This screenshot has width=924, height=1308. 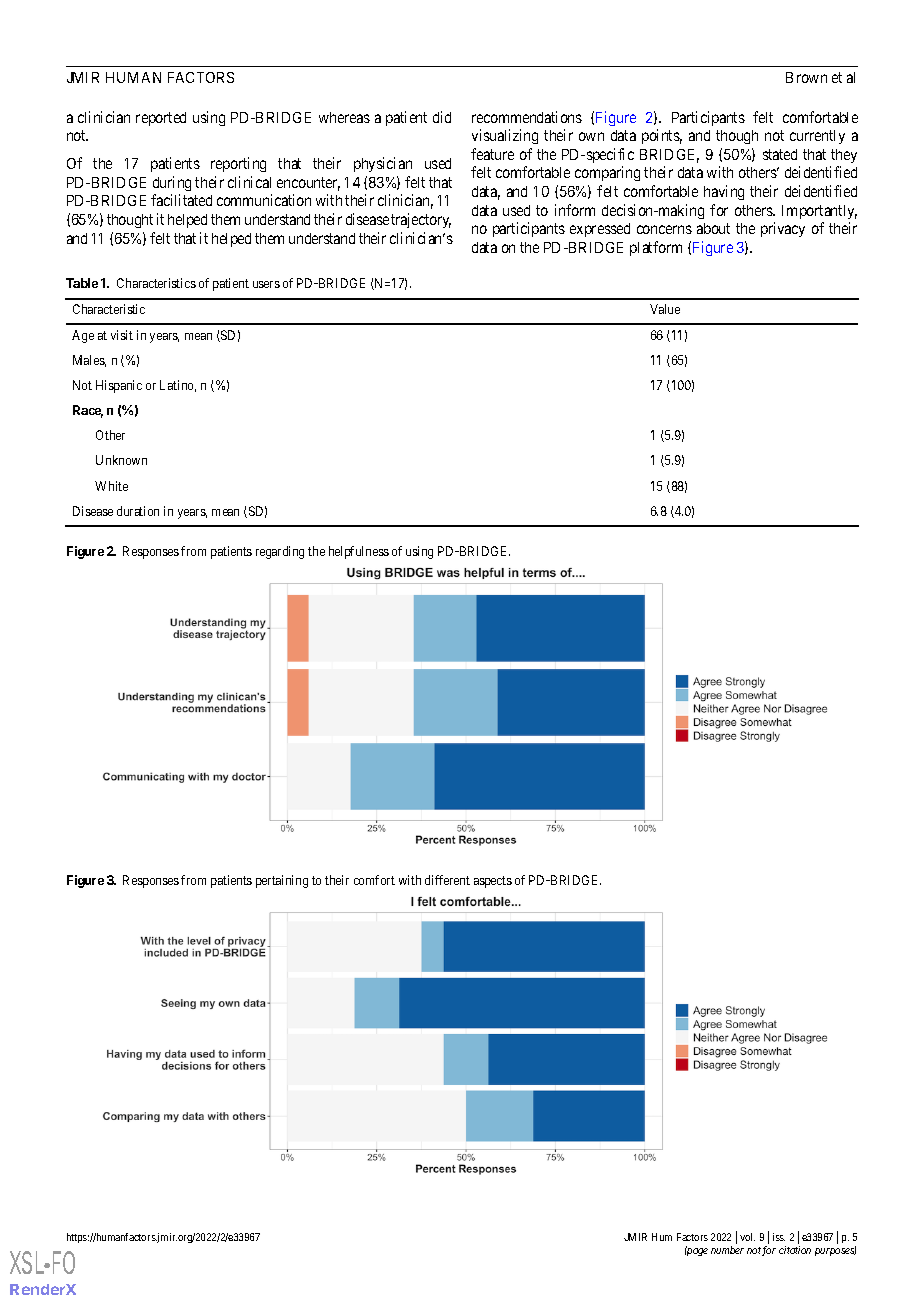 I want to click on helpfulness, so click(x=359, y=552).
